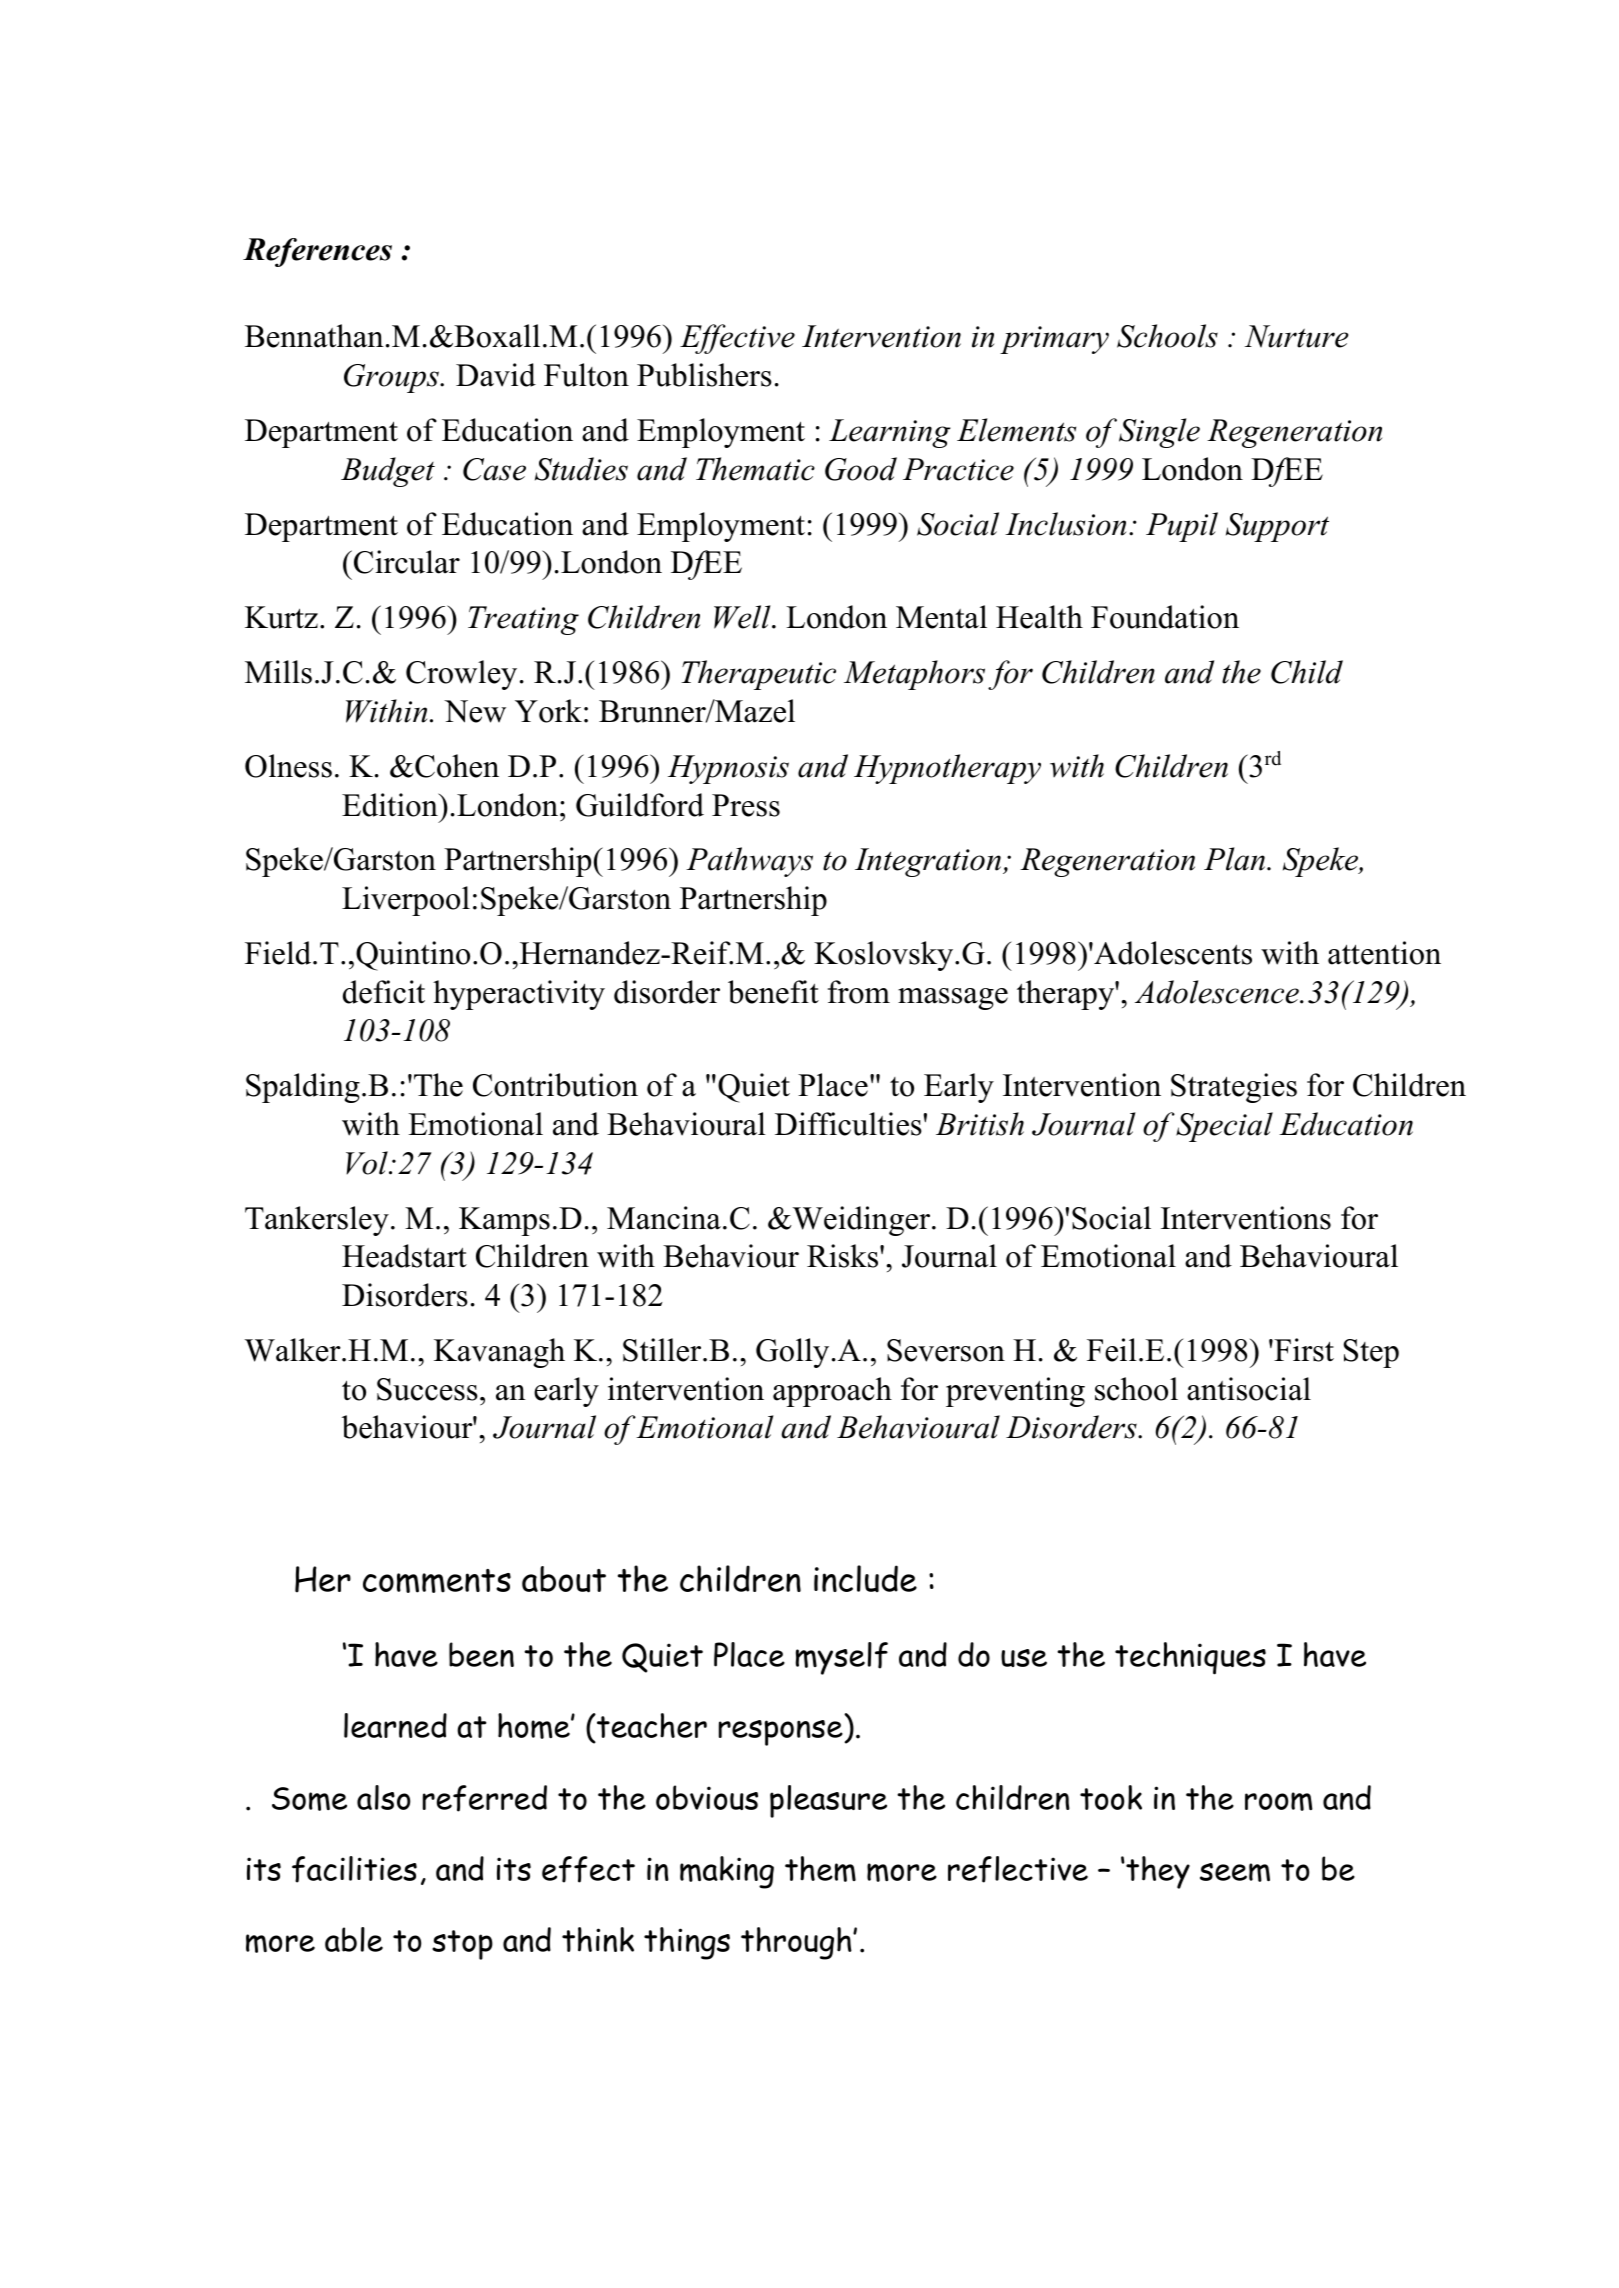  I want to click on Success, so click(427, 1389).
